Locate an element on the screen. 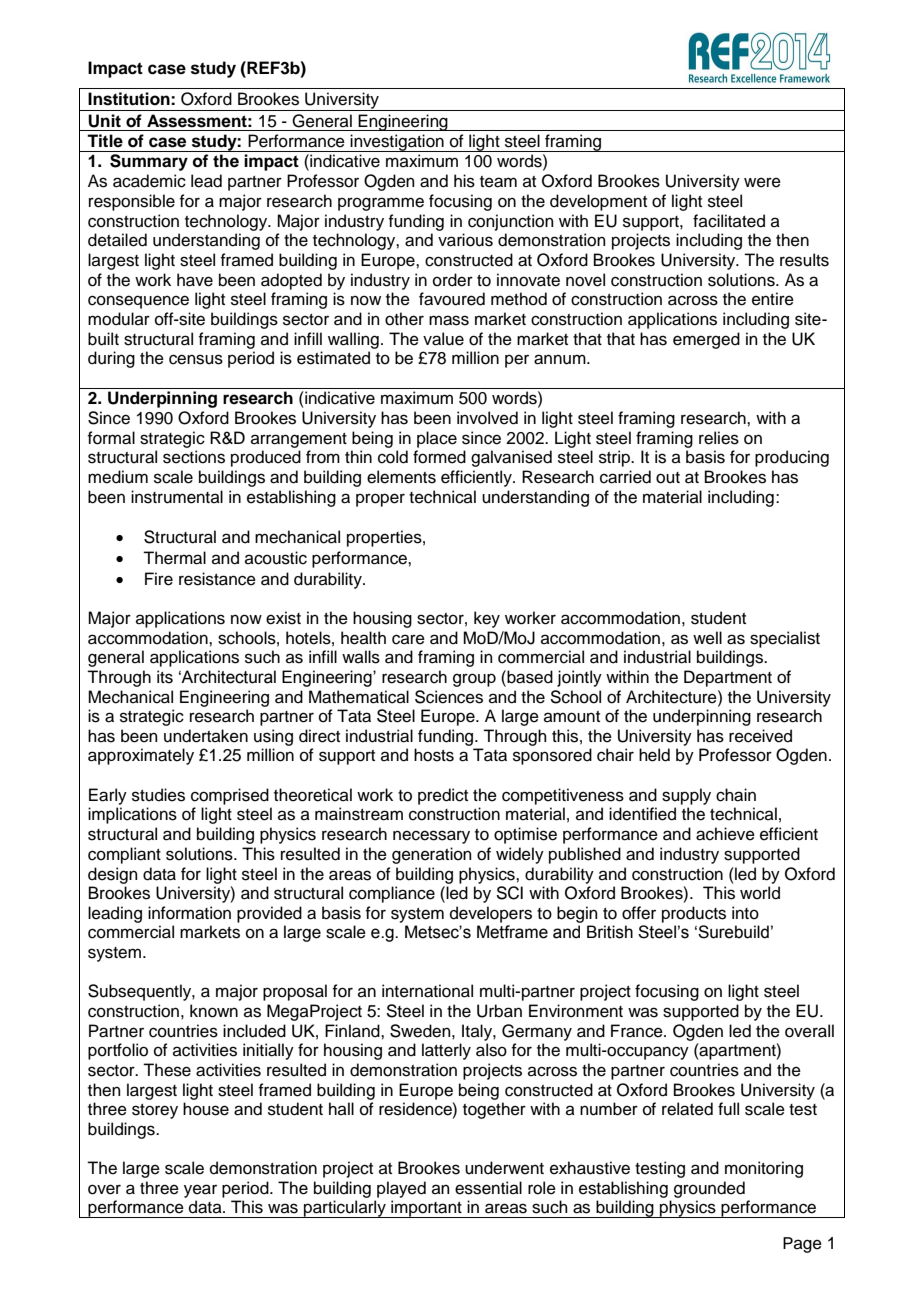 This screenshot has width=924, height=1308. various is located at coordinates (465, 240).
